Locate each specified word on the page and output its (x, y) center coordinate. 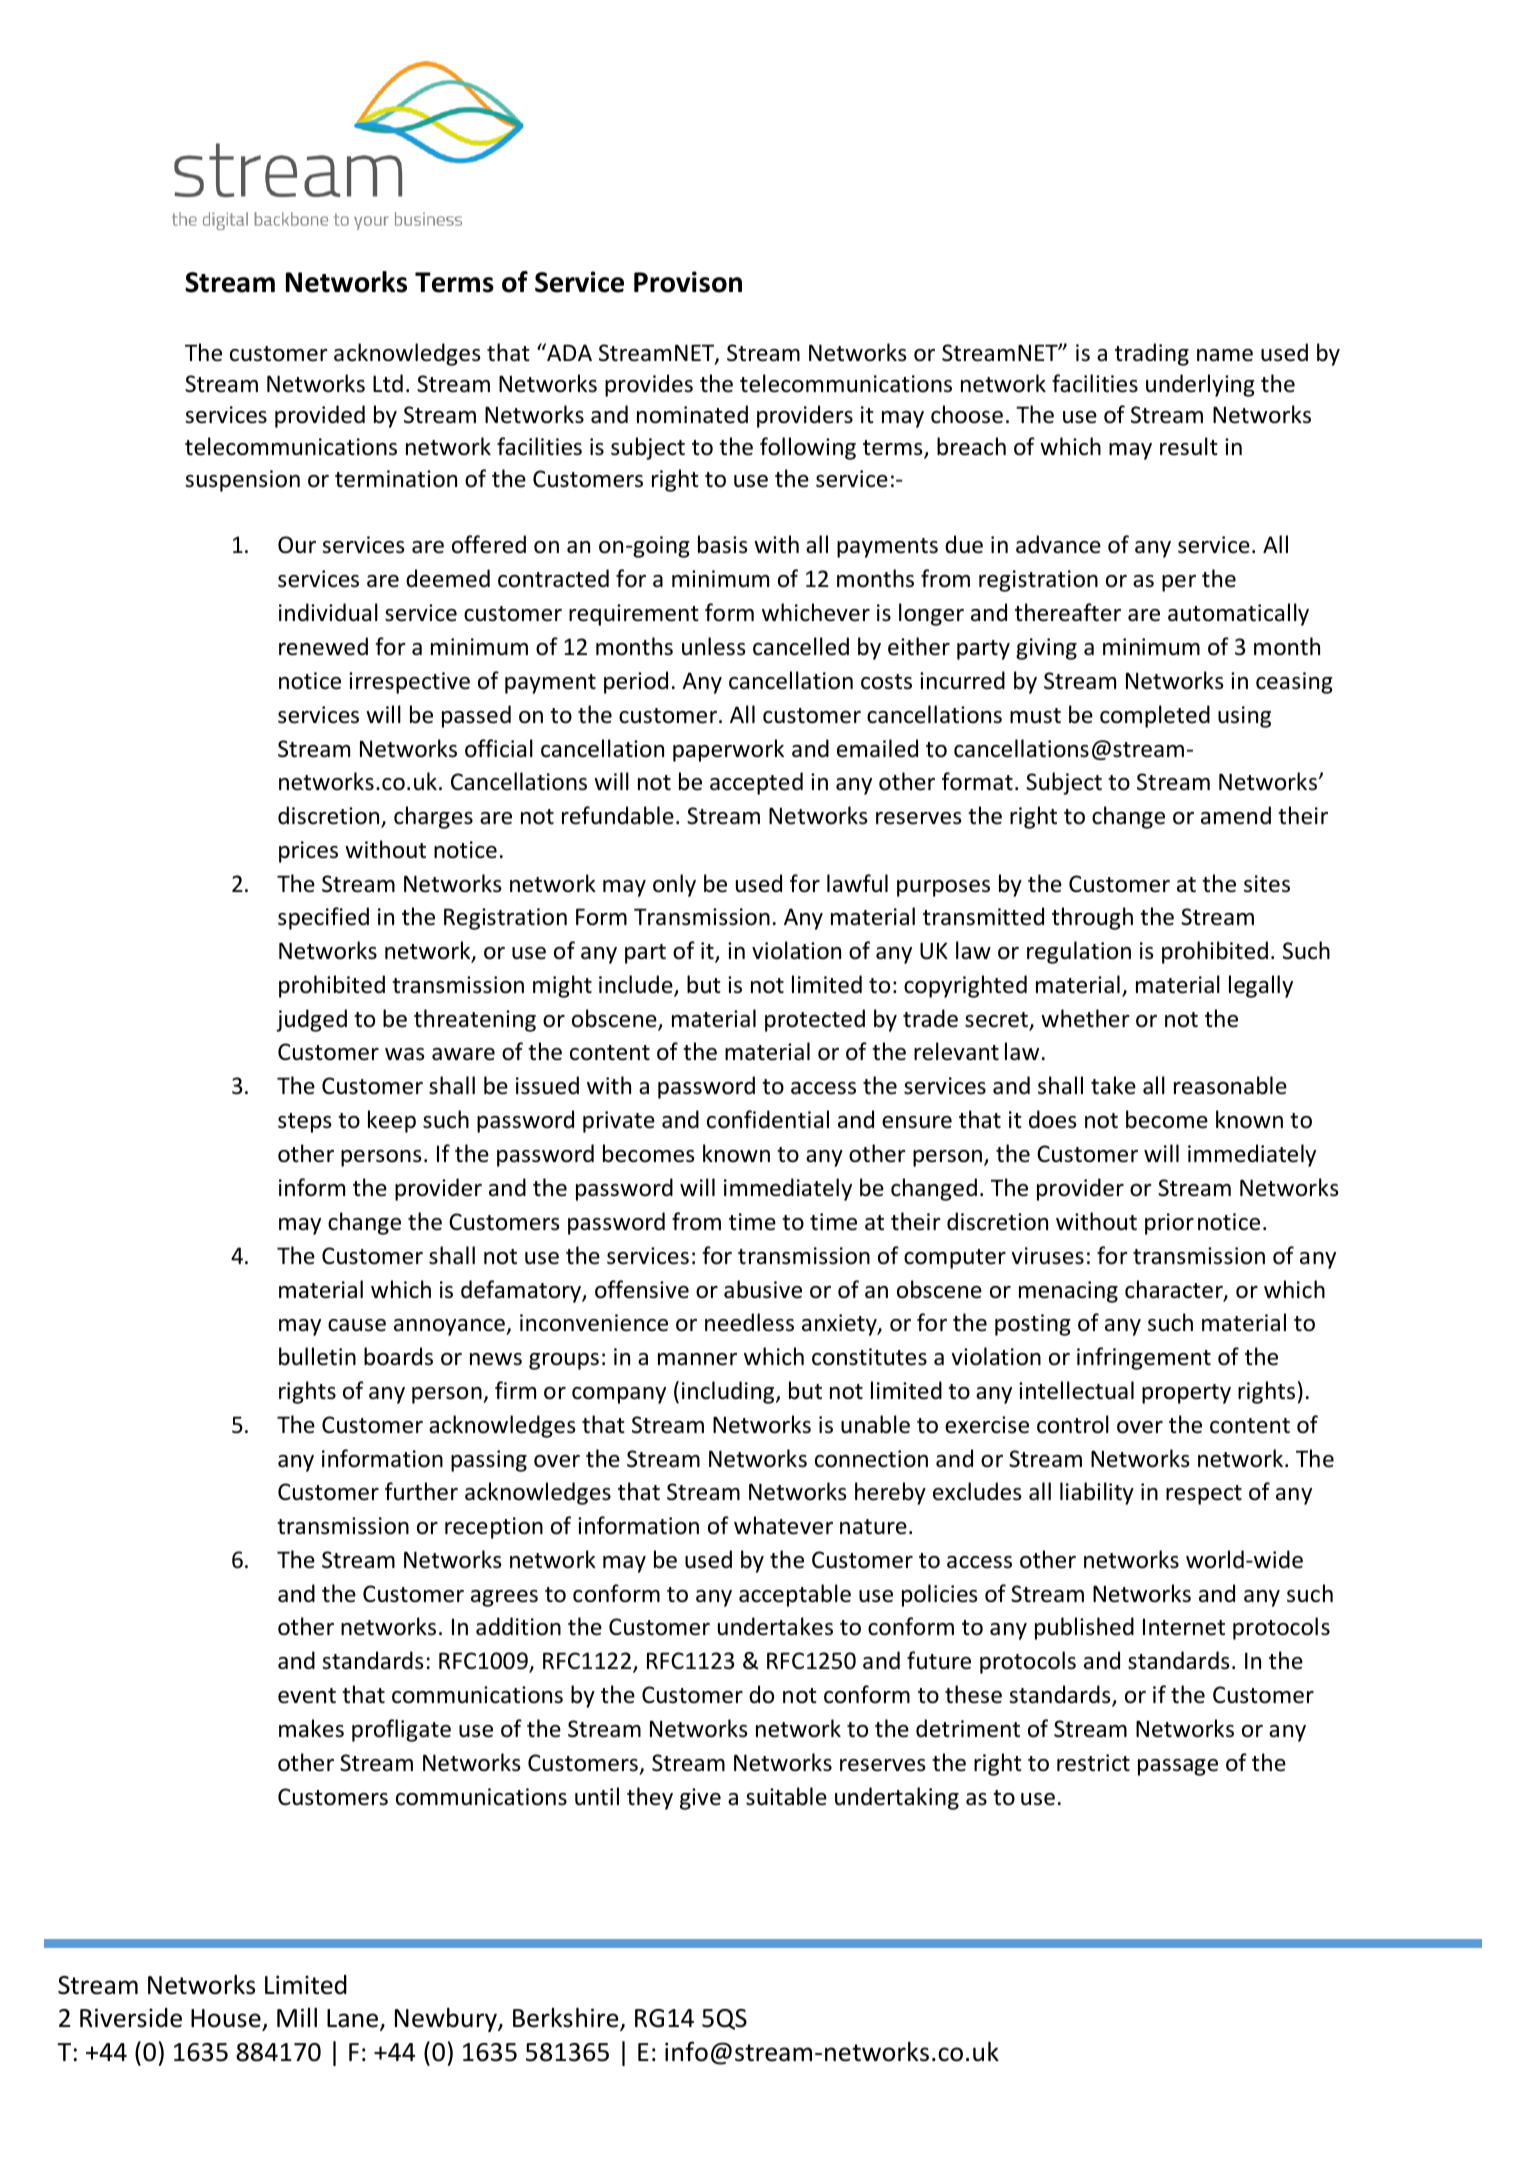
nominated (692, 414)
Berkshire (567, 2019)
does (1053, 1119)
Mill (297, 2017)
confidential (768, 1119)
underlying (1200, 385)
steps (305, 1123)
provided (320, 416)
